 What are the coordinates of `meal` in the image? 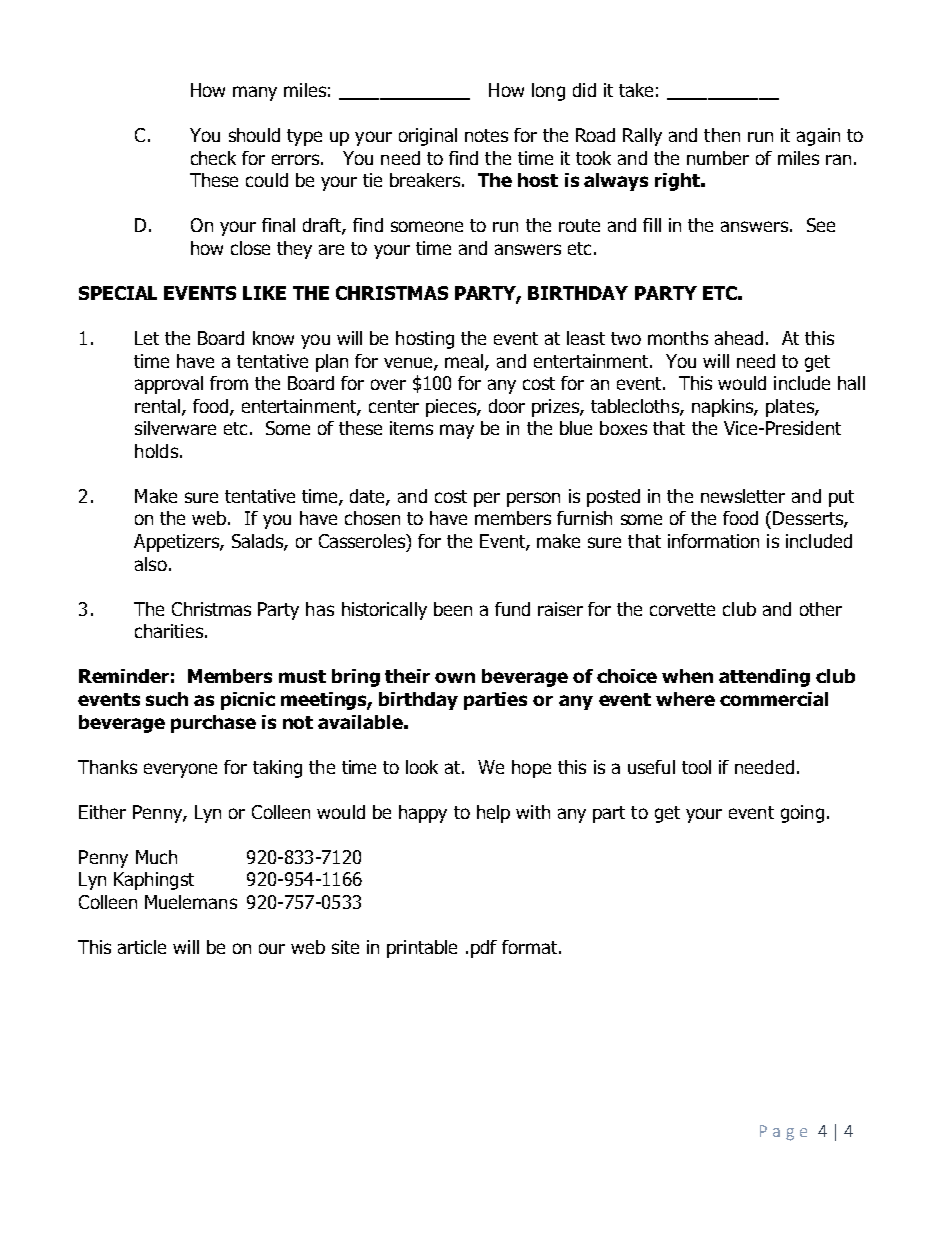 It's located at (465, 362).
